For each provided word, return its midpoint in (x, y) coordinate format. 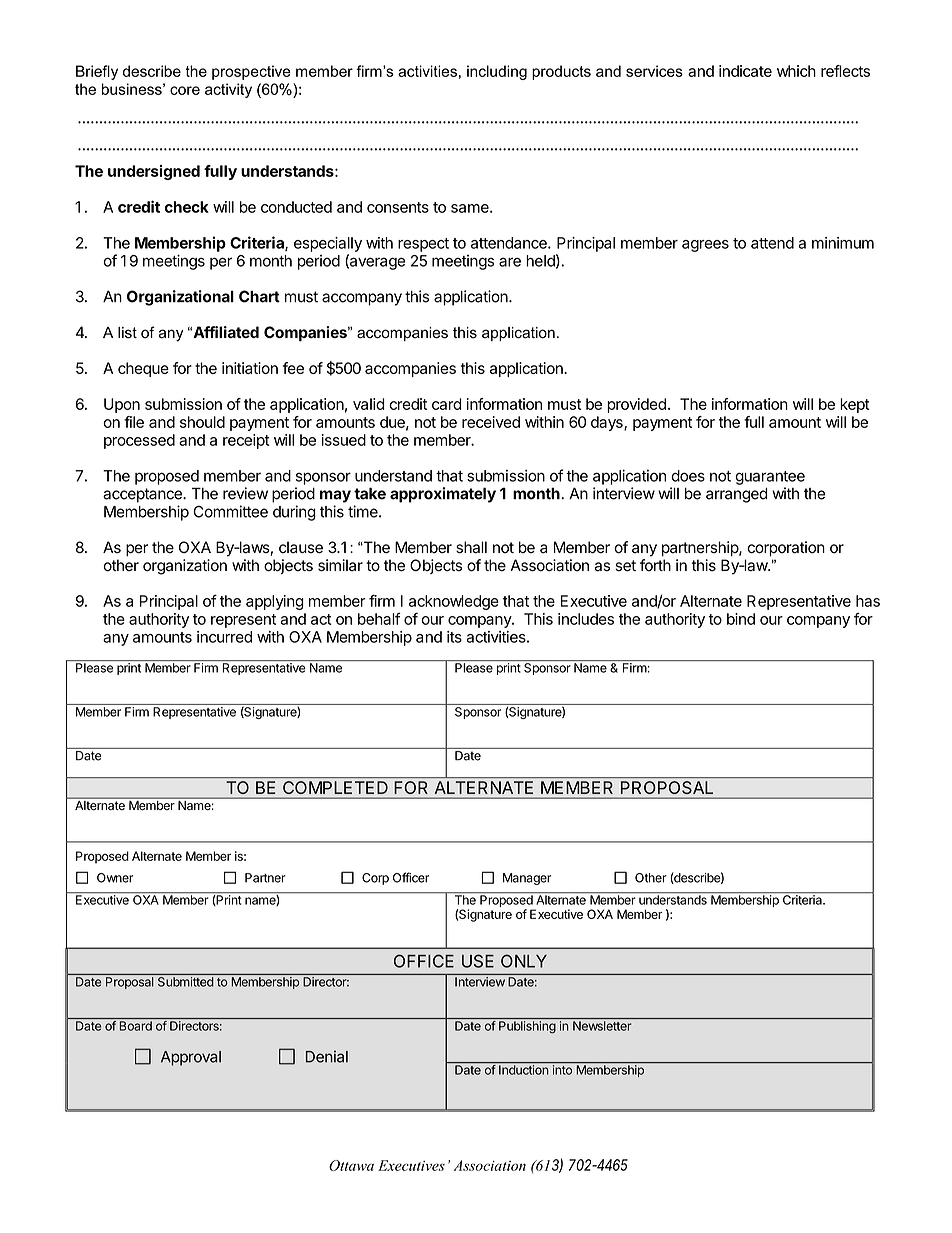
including (497, 72)
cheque (143, 369)
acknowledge (454, 604)
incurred (224, 637)
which (796, 71)
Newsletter (602, 1026)
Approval (191, 1058)
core (185, 90)
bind (741, 619)
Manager (527, 879)
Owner (115, 878)
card (447, 404)
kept (855, 405)
